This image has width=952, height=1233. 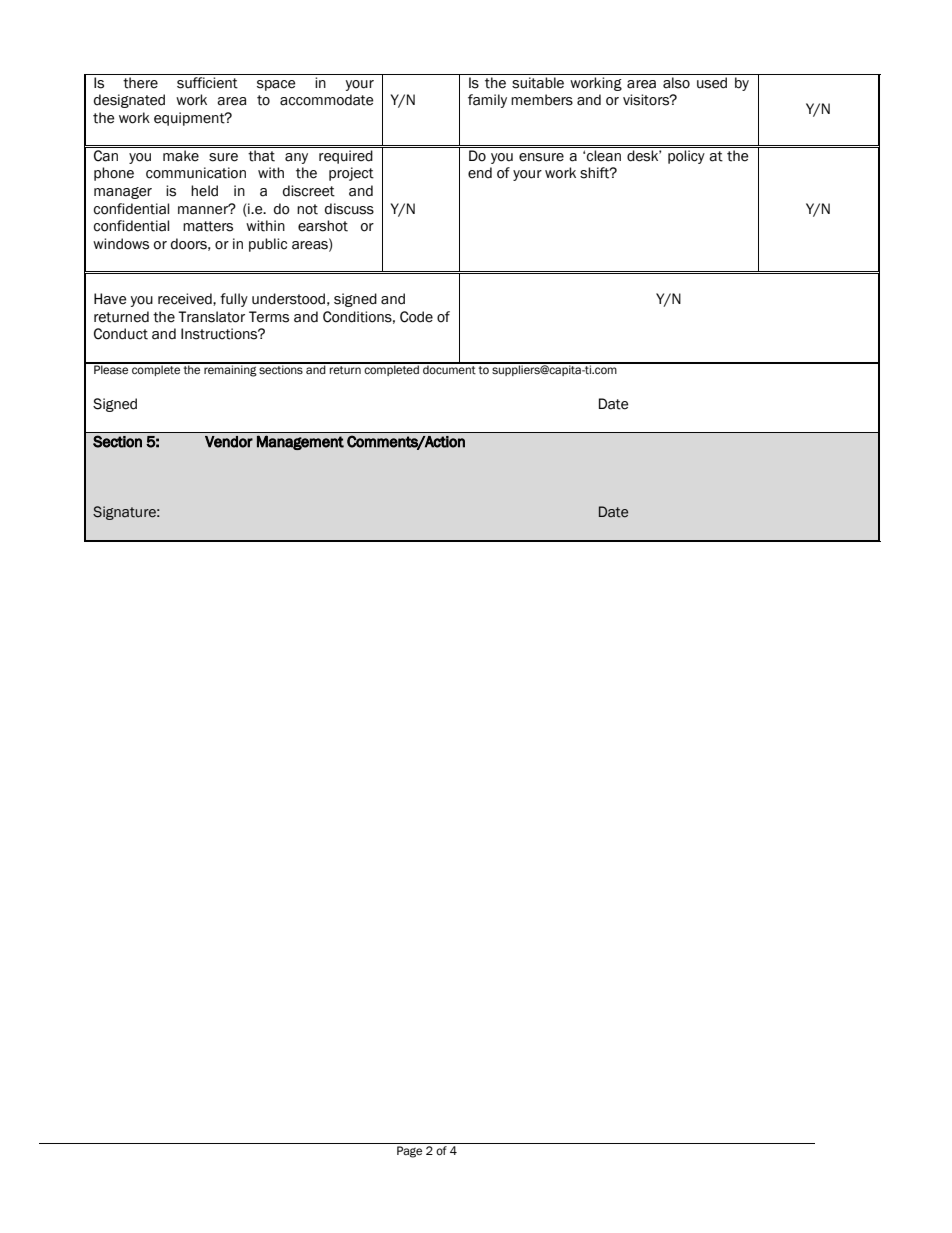 What do you see at coordinates (207, 83) in the image?
I see `sufficient` at bounding box center [207, 83].
